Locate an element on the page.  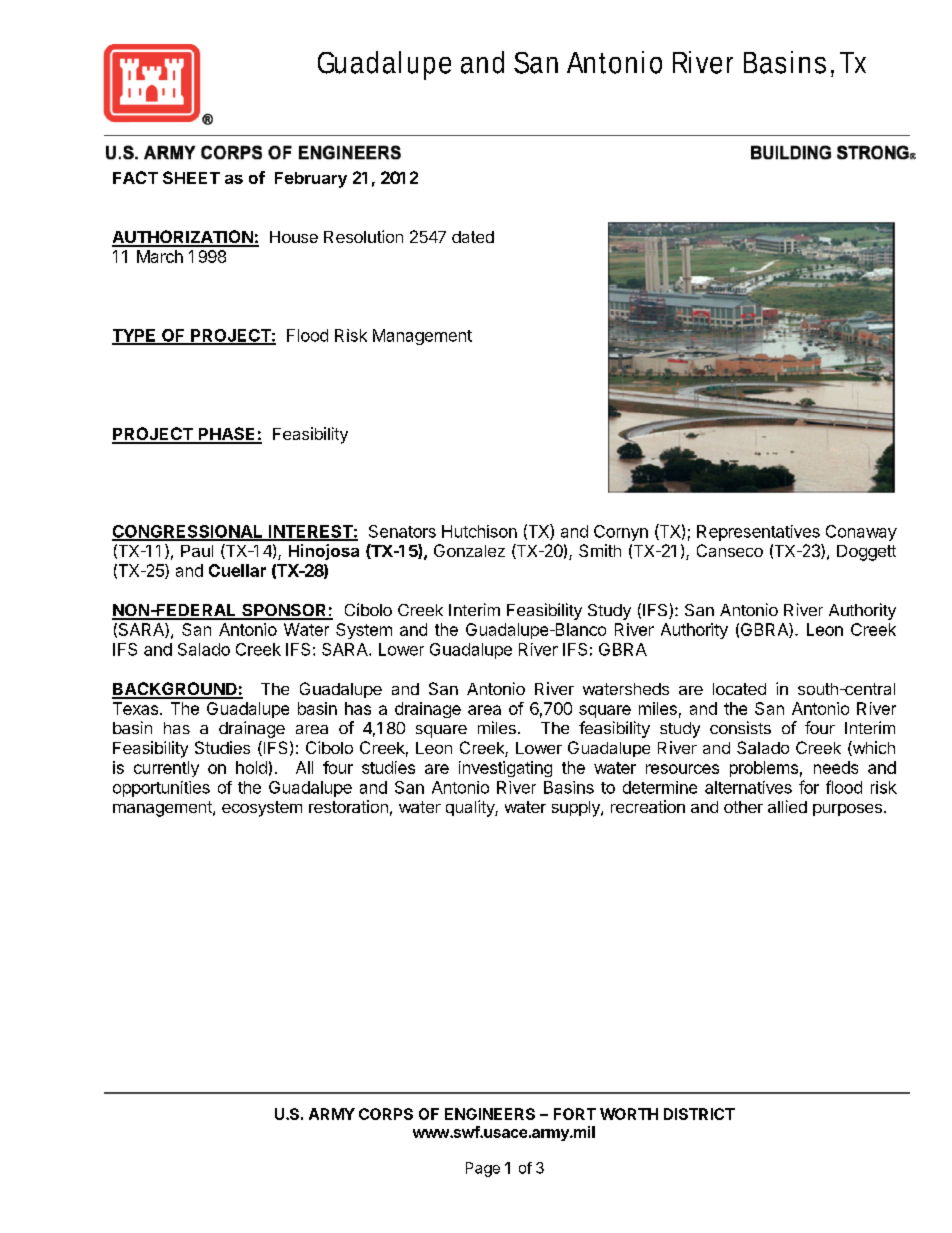
dated is located at coordinates (473, 237).
